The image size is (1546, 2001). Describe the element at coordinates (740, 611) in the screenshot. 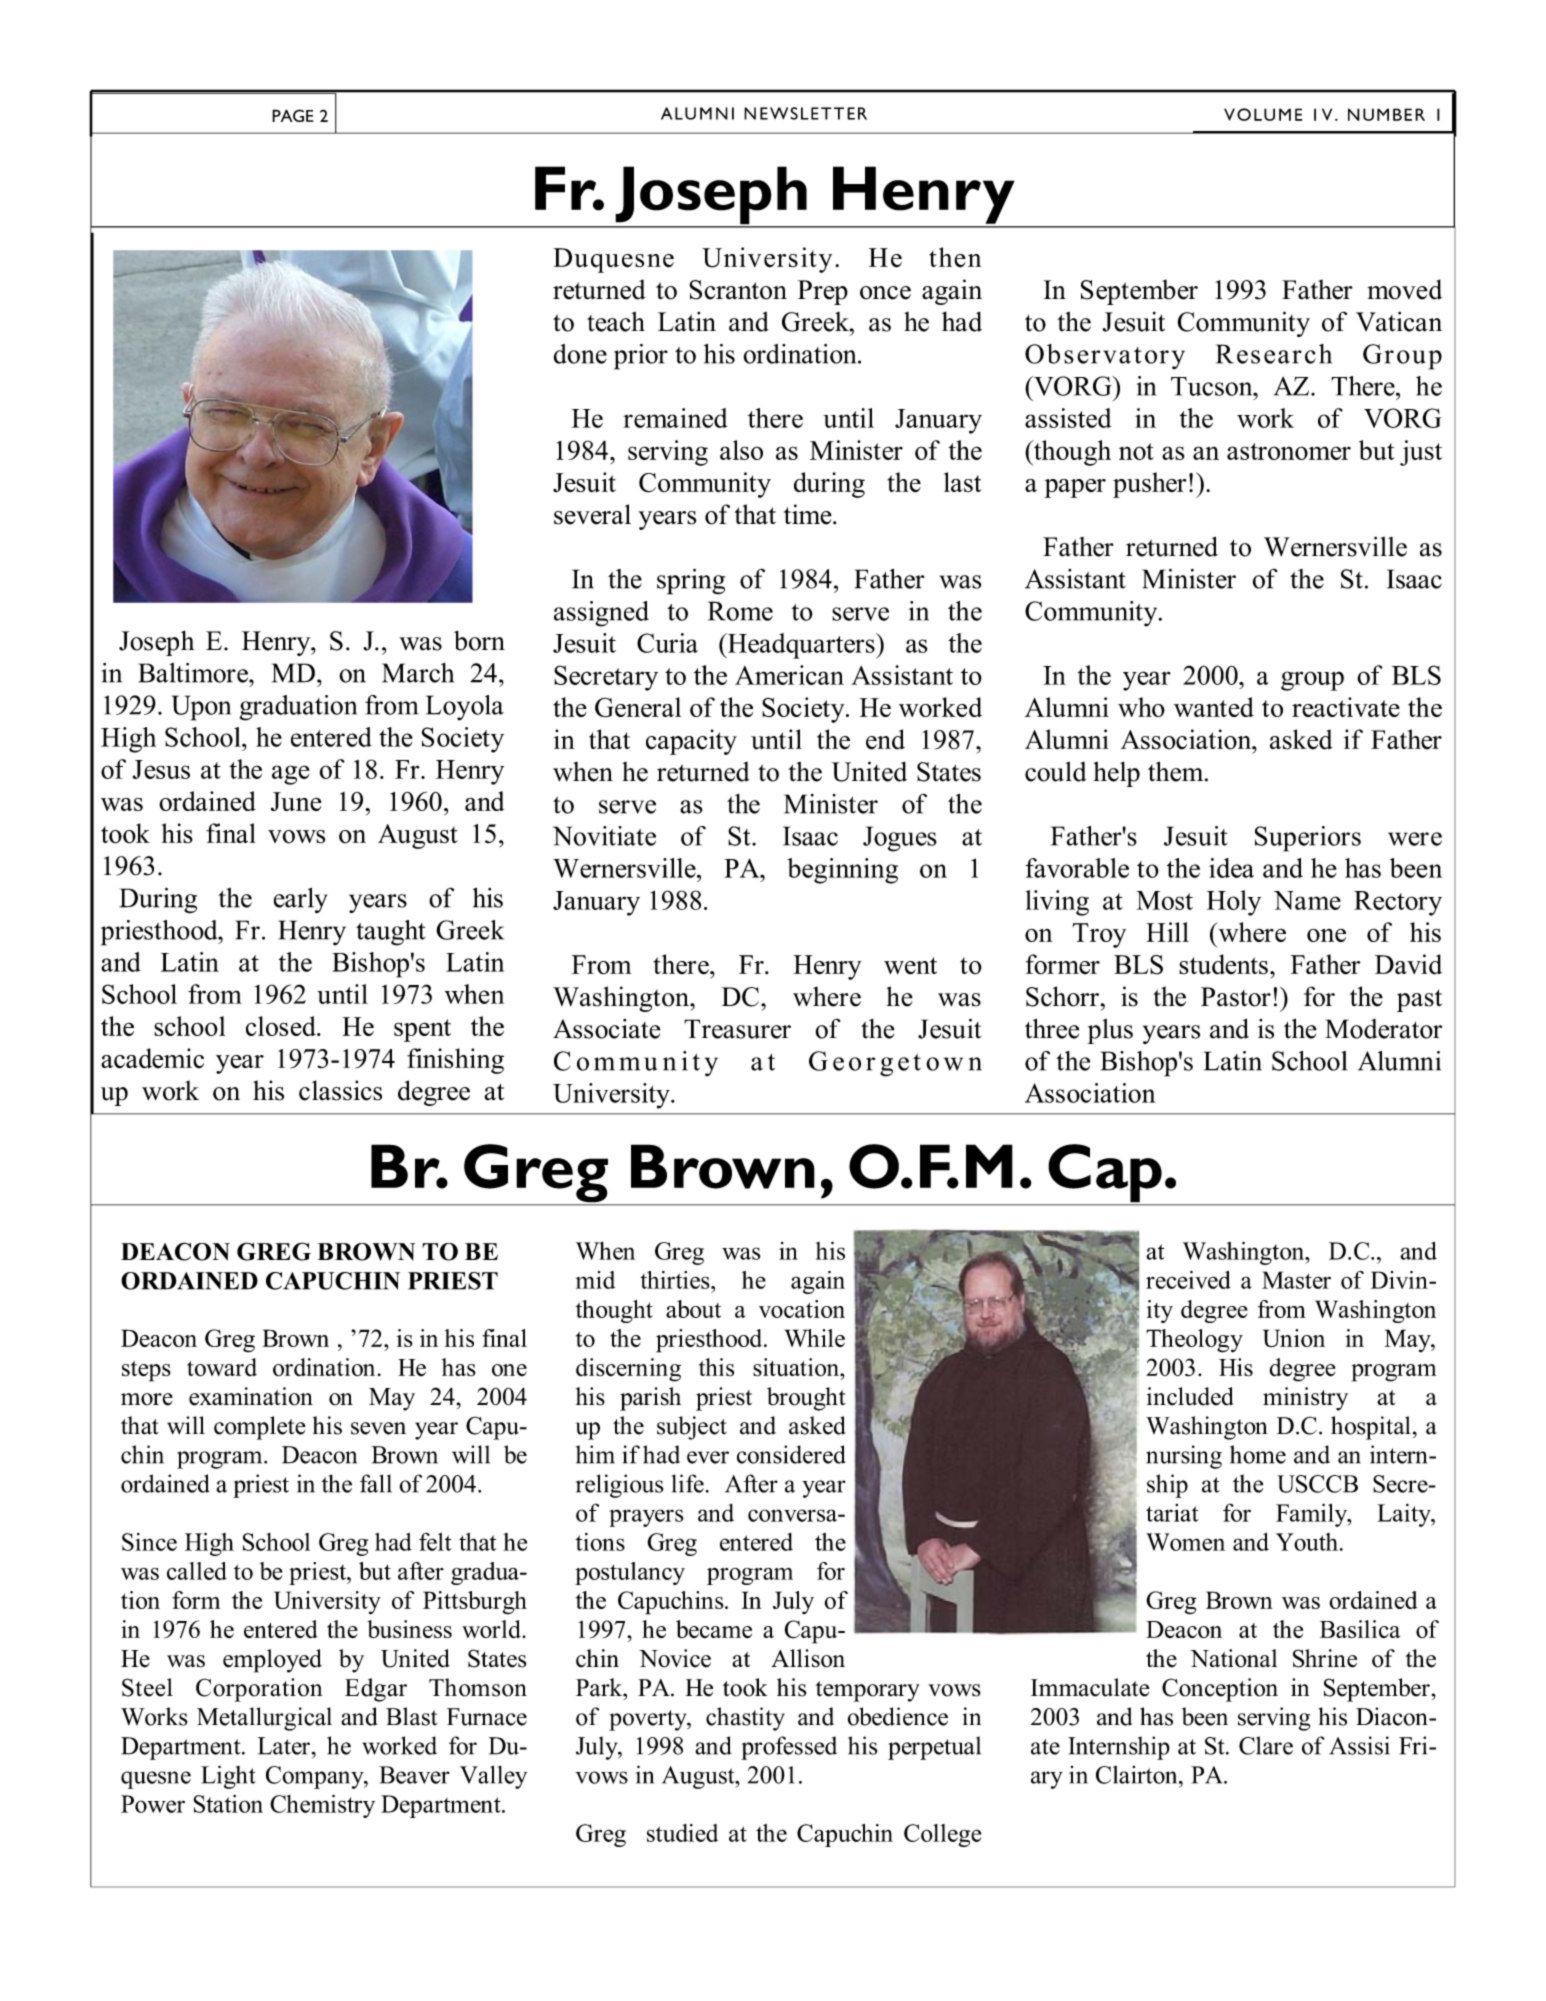

I see `Rome` at that location.
